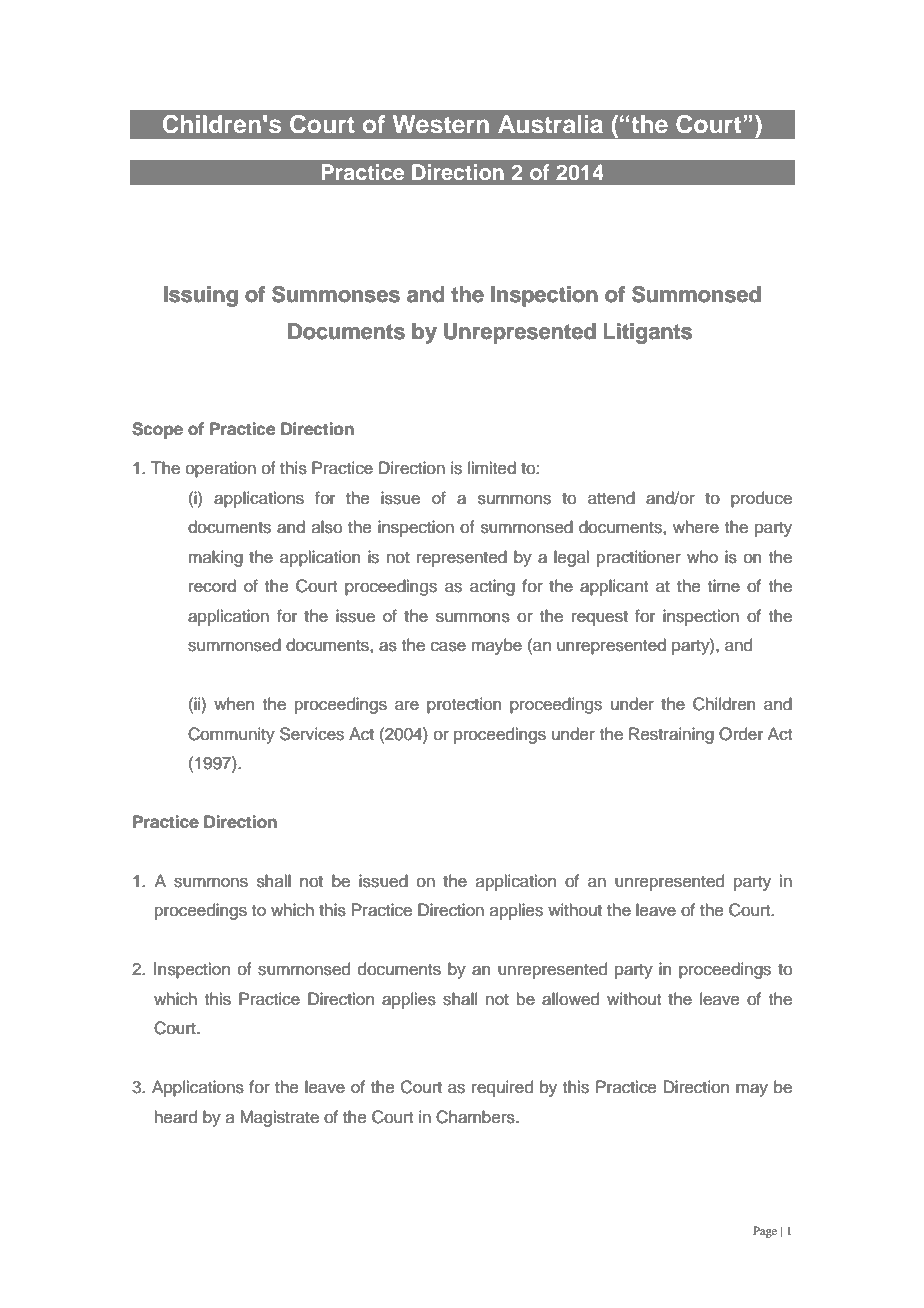  Describe the element at coordinates (234, 704) in the image. I see `when` at that location.
